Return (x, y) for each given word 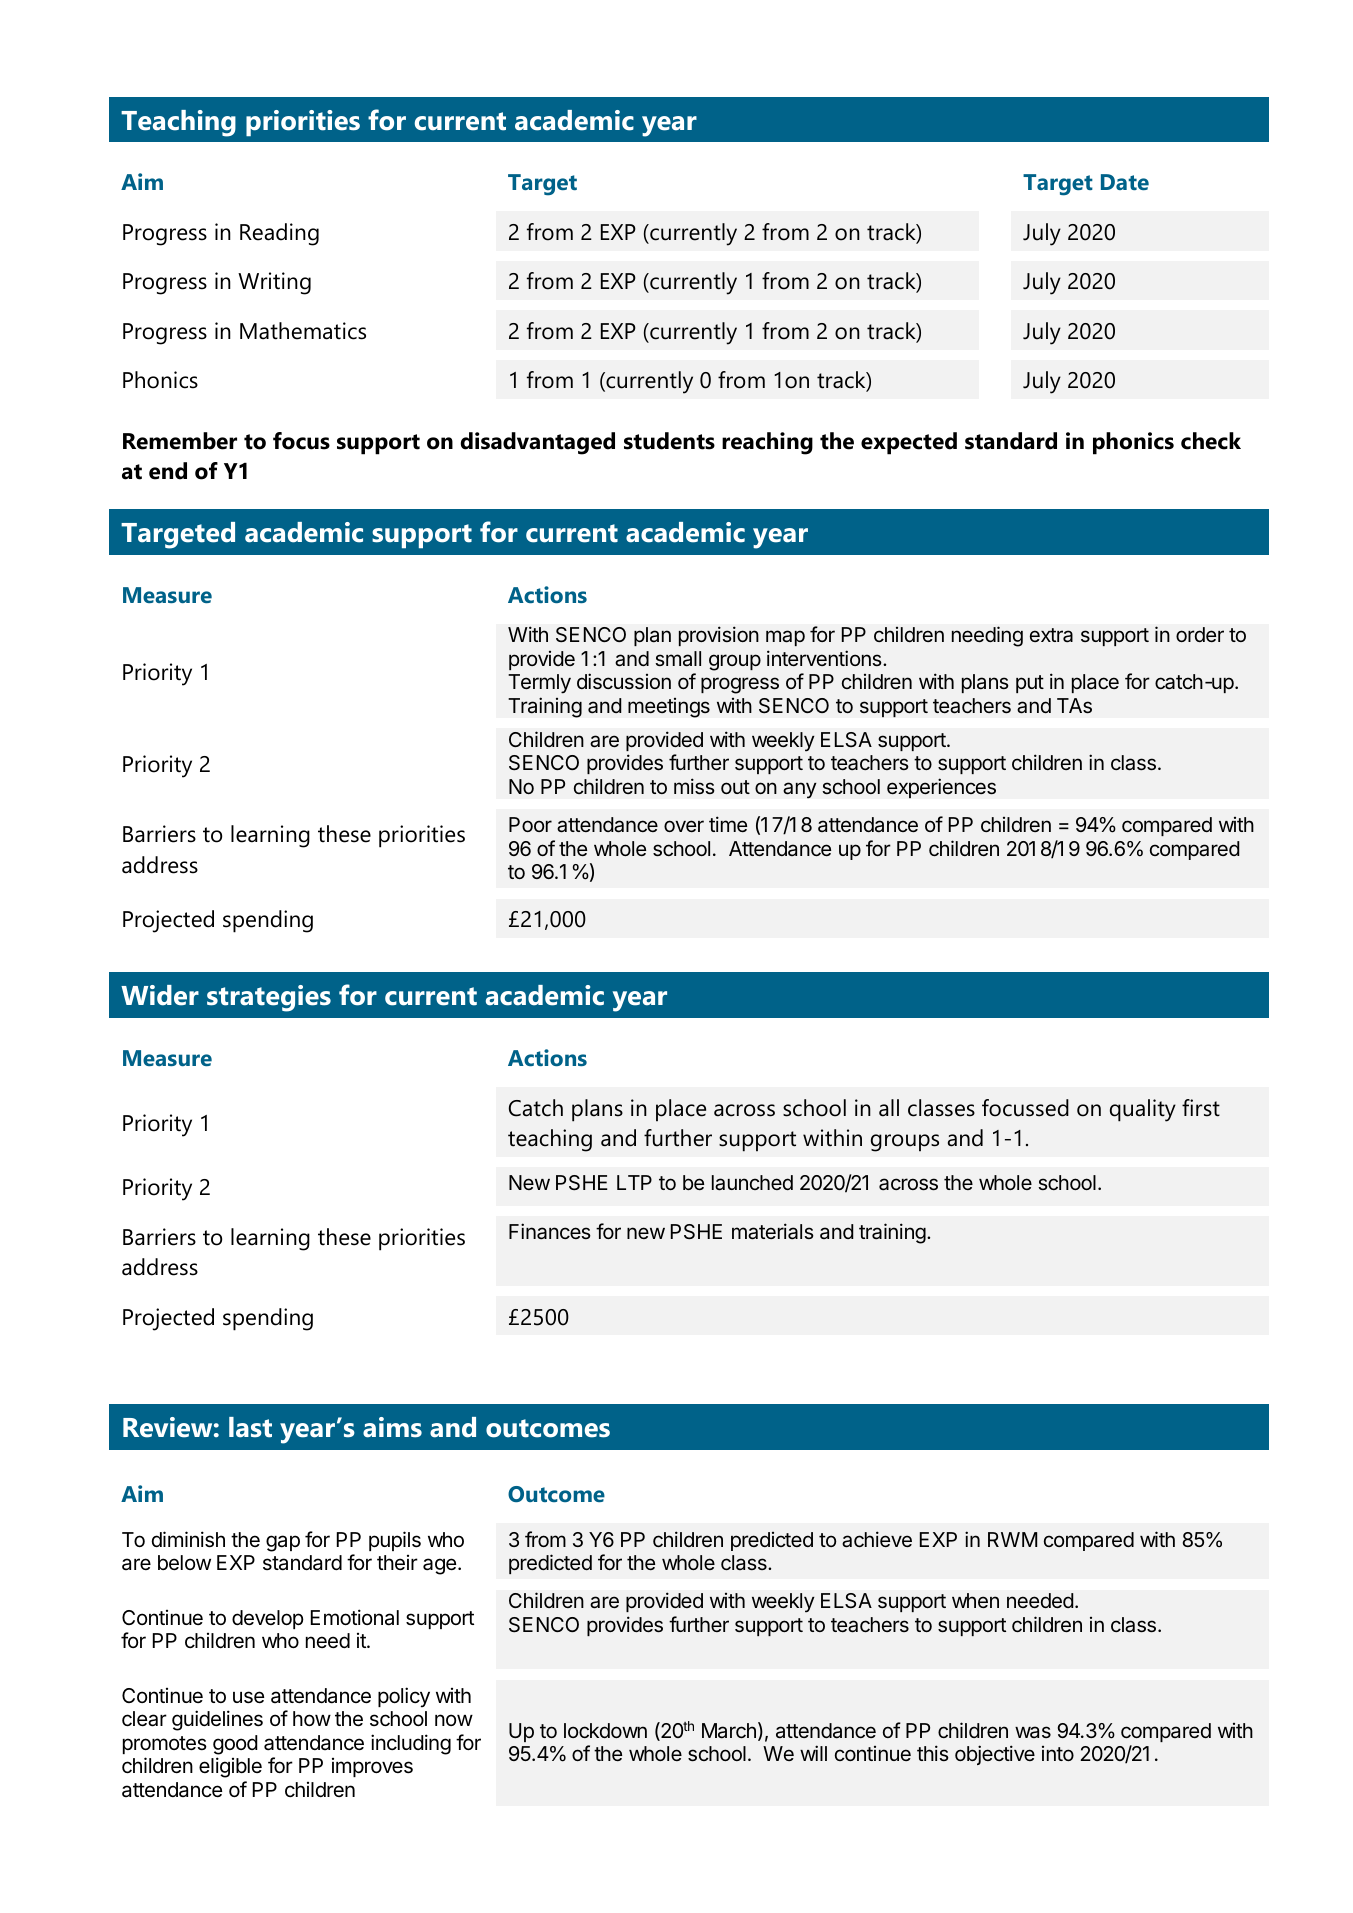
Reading (279, 234)
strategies (269, 998)
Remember (180, 441)
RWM (1012, 1539)
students (669, 441)
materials (773, 1231)
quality (1143, 1110)
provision (719, 636)
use (248, 1697)
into (1058, 1753)
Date (1125, 182)
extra (1051, 635)
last (250, 1427)
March (729, 1731)
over (684, 826)
